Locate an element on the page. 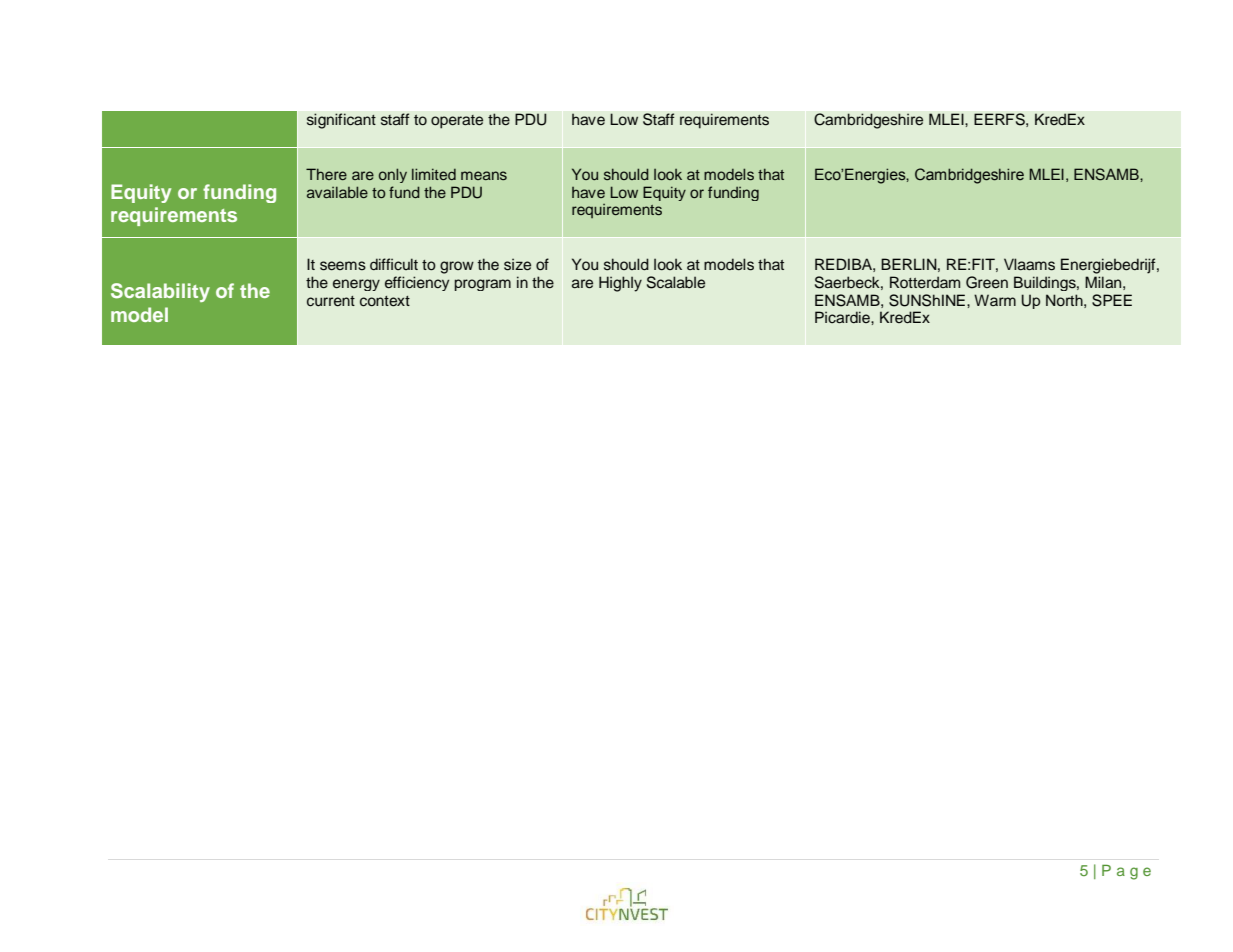 The width and height of the document is (1233, 952). operate is located at coordinates (457, 122).
